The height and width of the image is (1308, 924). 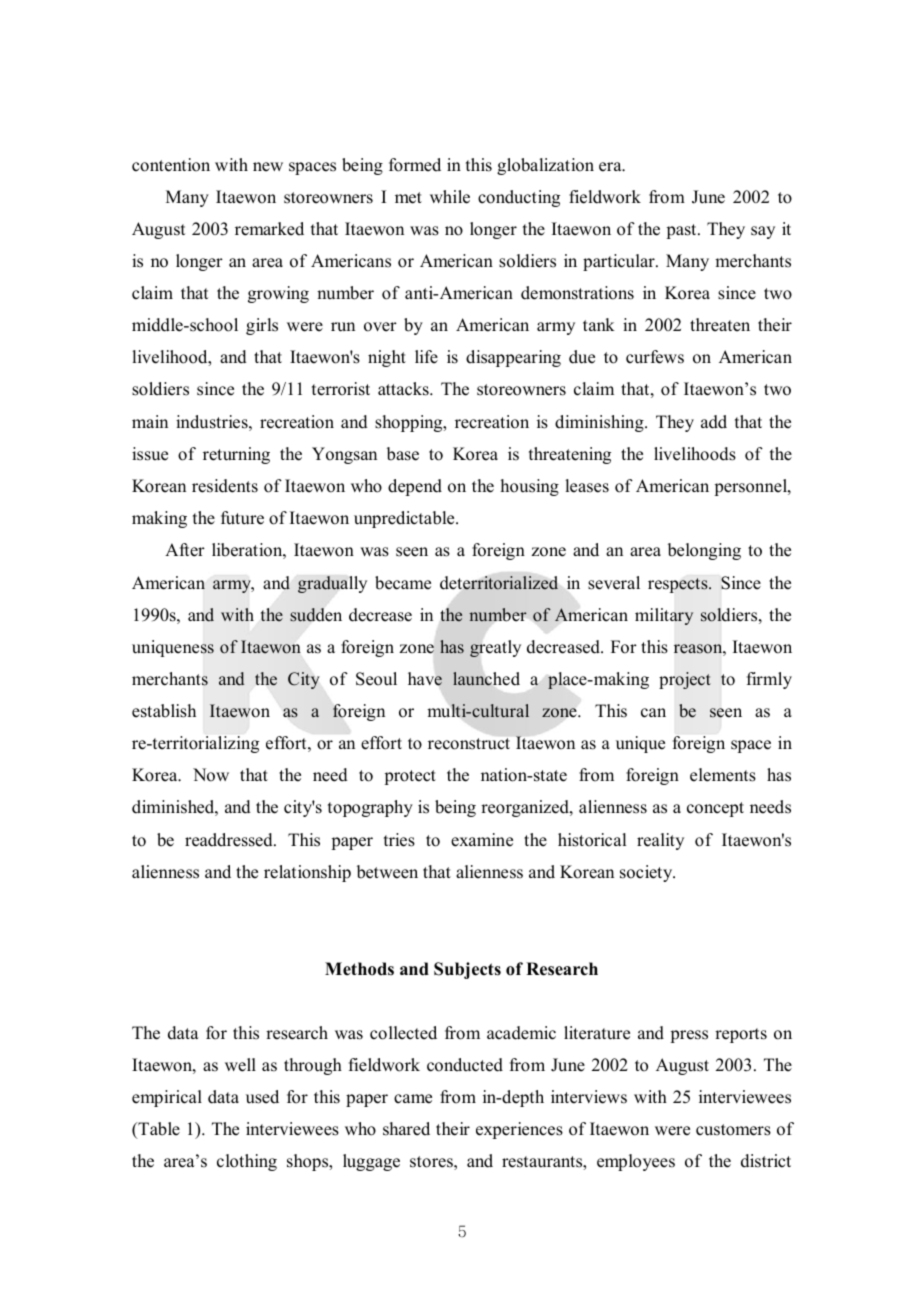 I want to click on customers, so click(x=733, y=1130).
